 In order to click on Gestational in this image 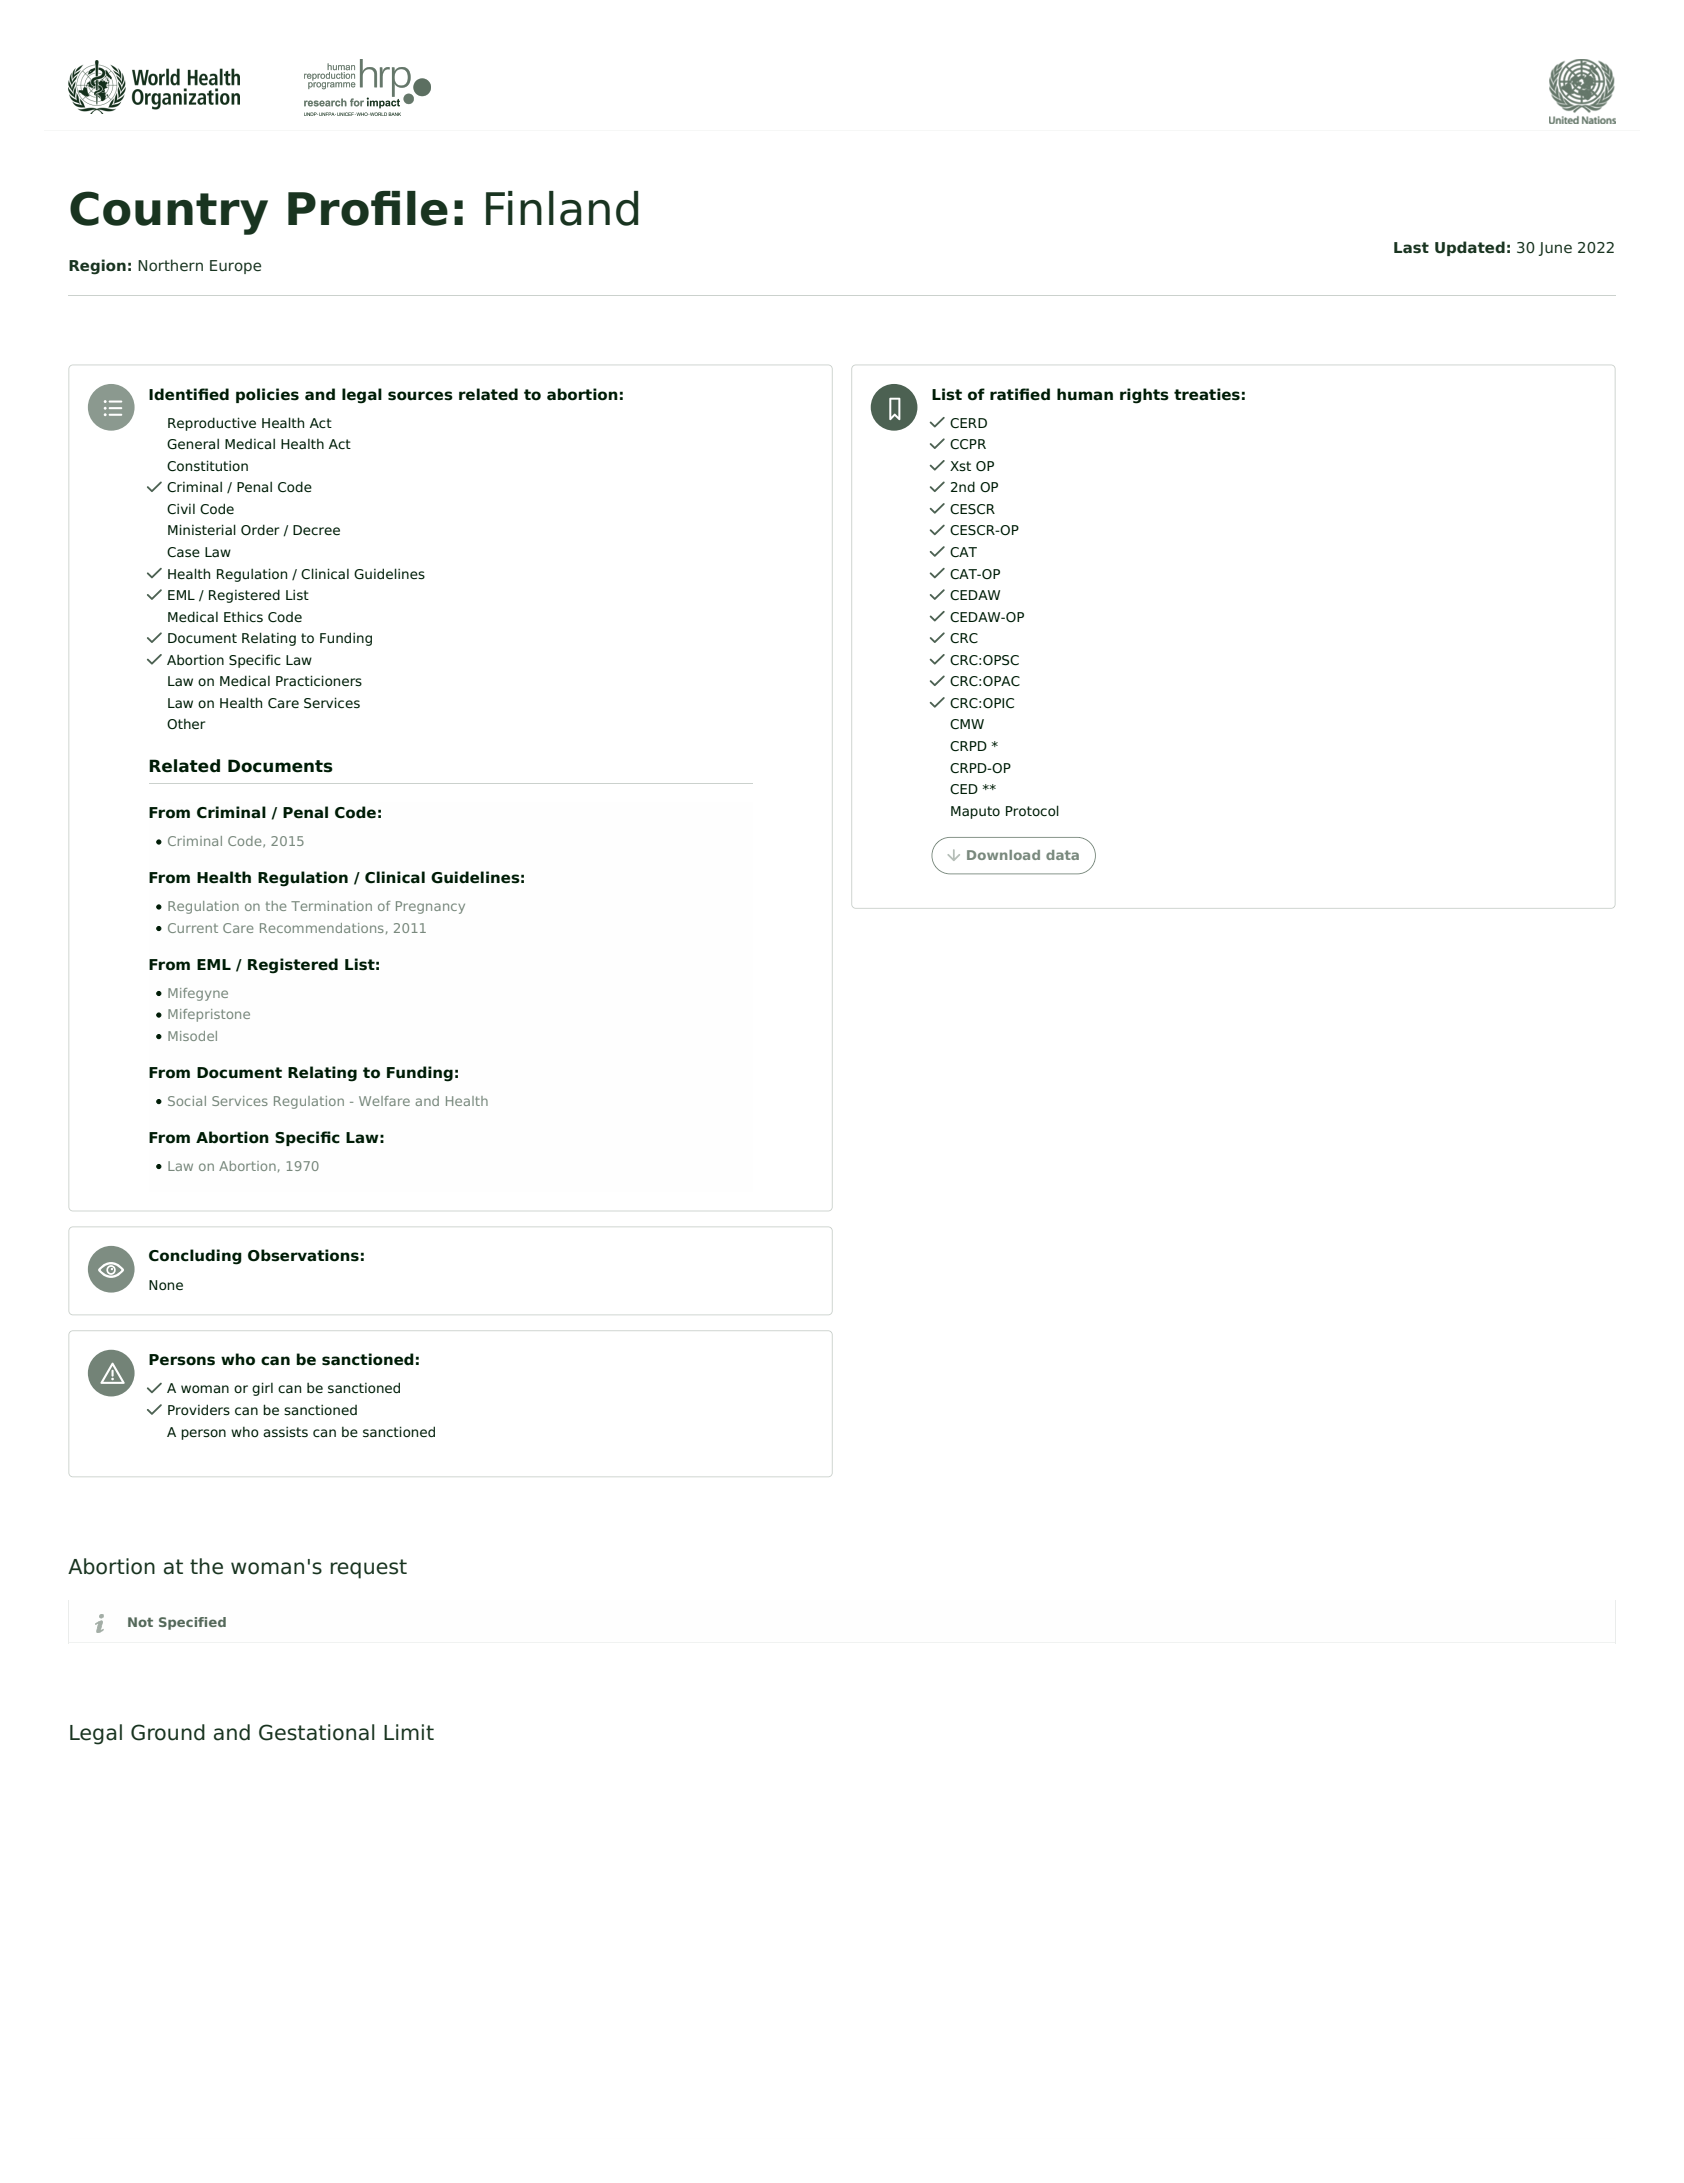, I will do `click(317, 1732)`.
